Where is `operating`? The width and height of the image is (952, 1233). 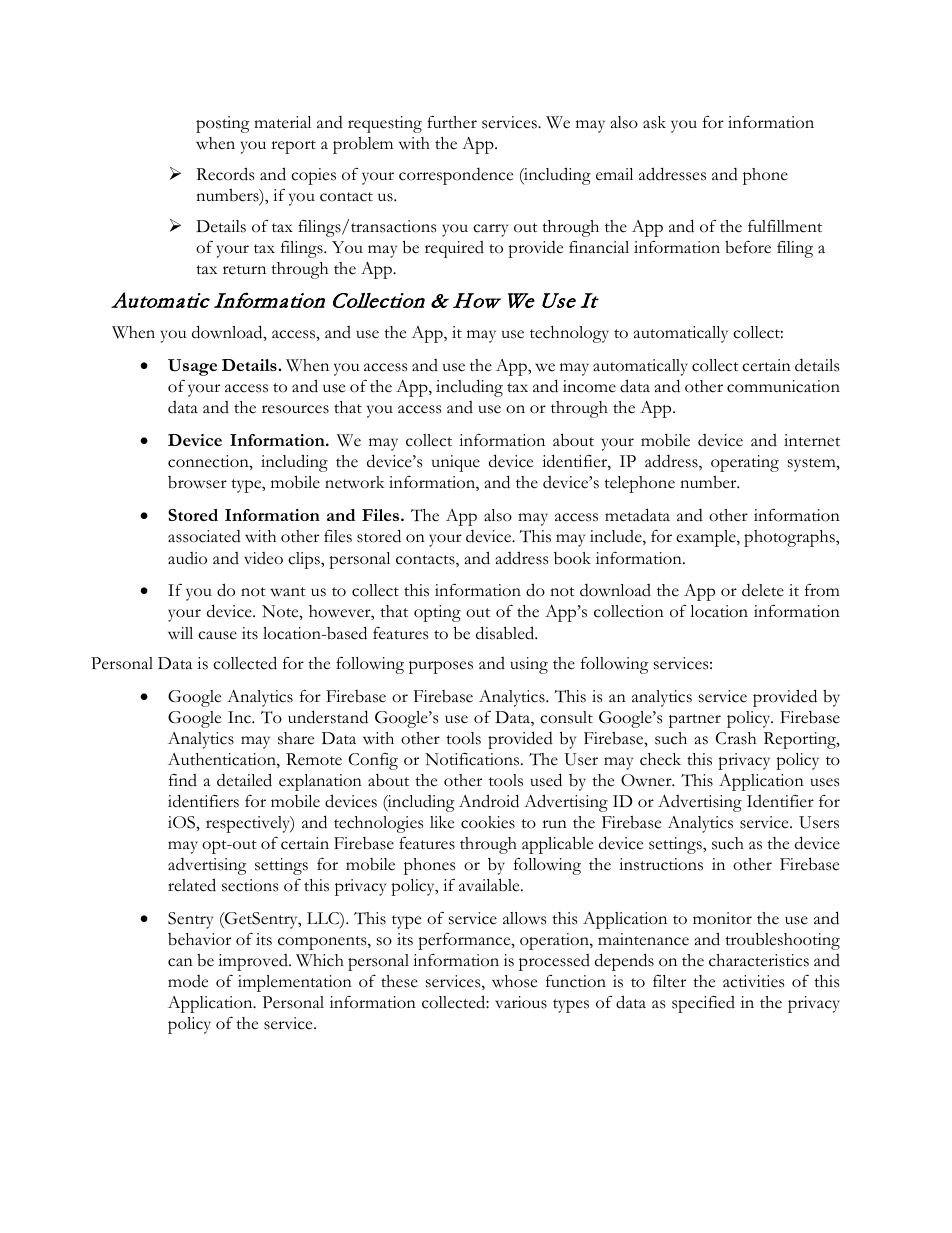 operating is located at coordinates (745, 463).
